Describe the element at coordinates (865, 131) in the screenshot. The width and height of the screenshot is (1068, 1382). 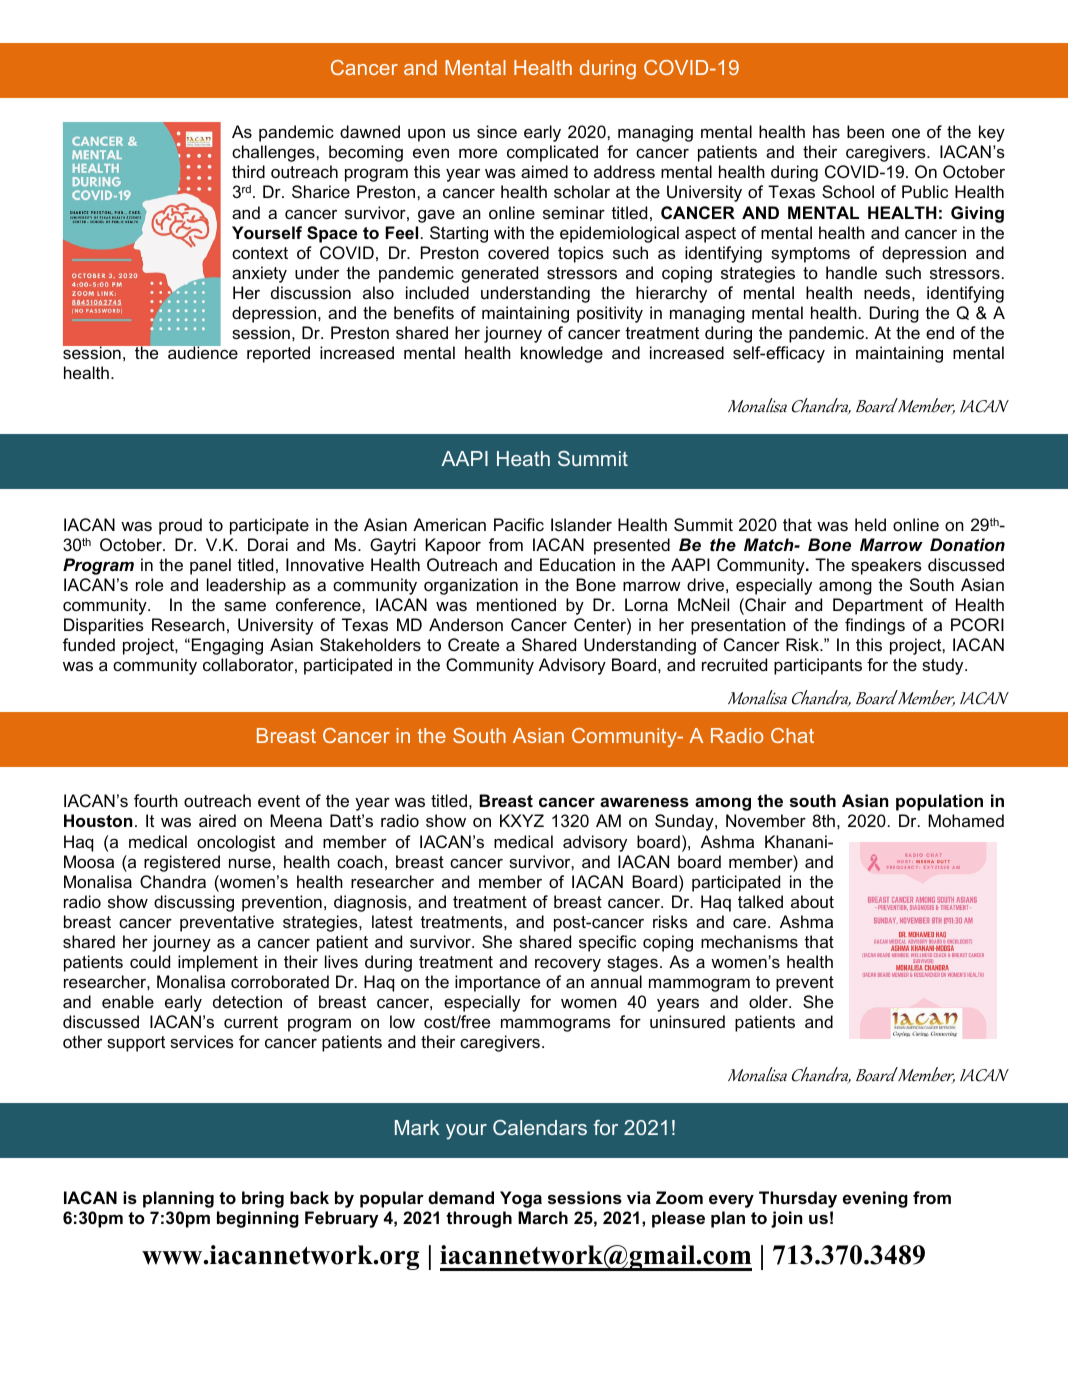
I see `been` at that location.
